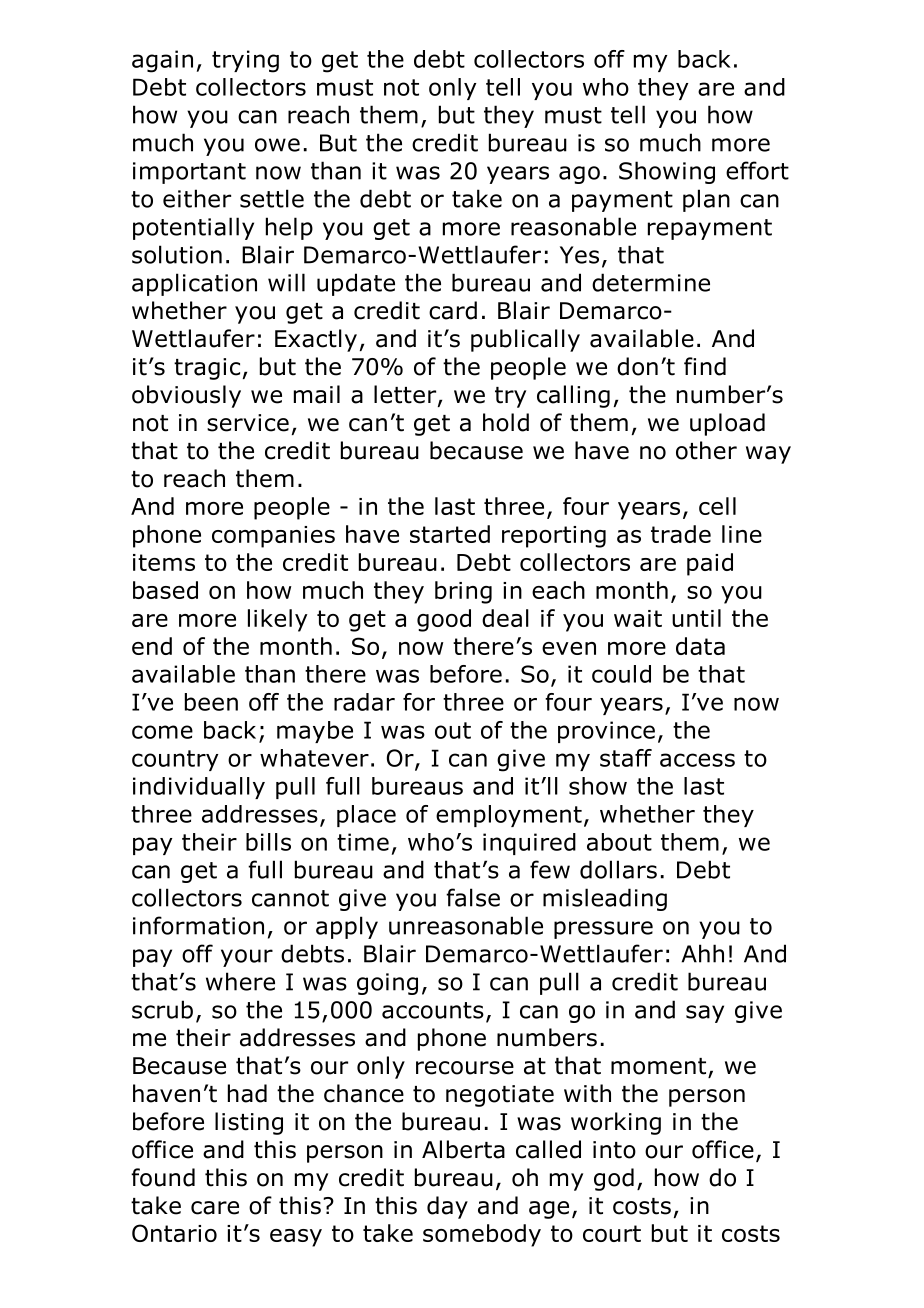 The image size is (924, 1308). What do you see at coordinates (215, 1208) in the screenshot?
I see `care` at bounding box center [215, 1208].
